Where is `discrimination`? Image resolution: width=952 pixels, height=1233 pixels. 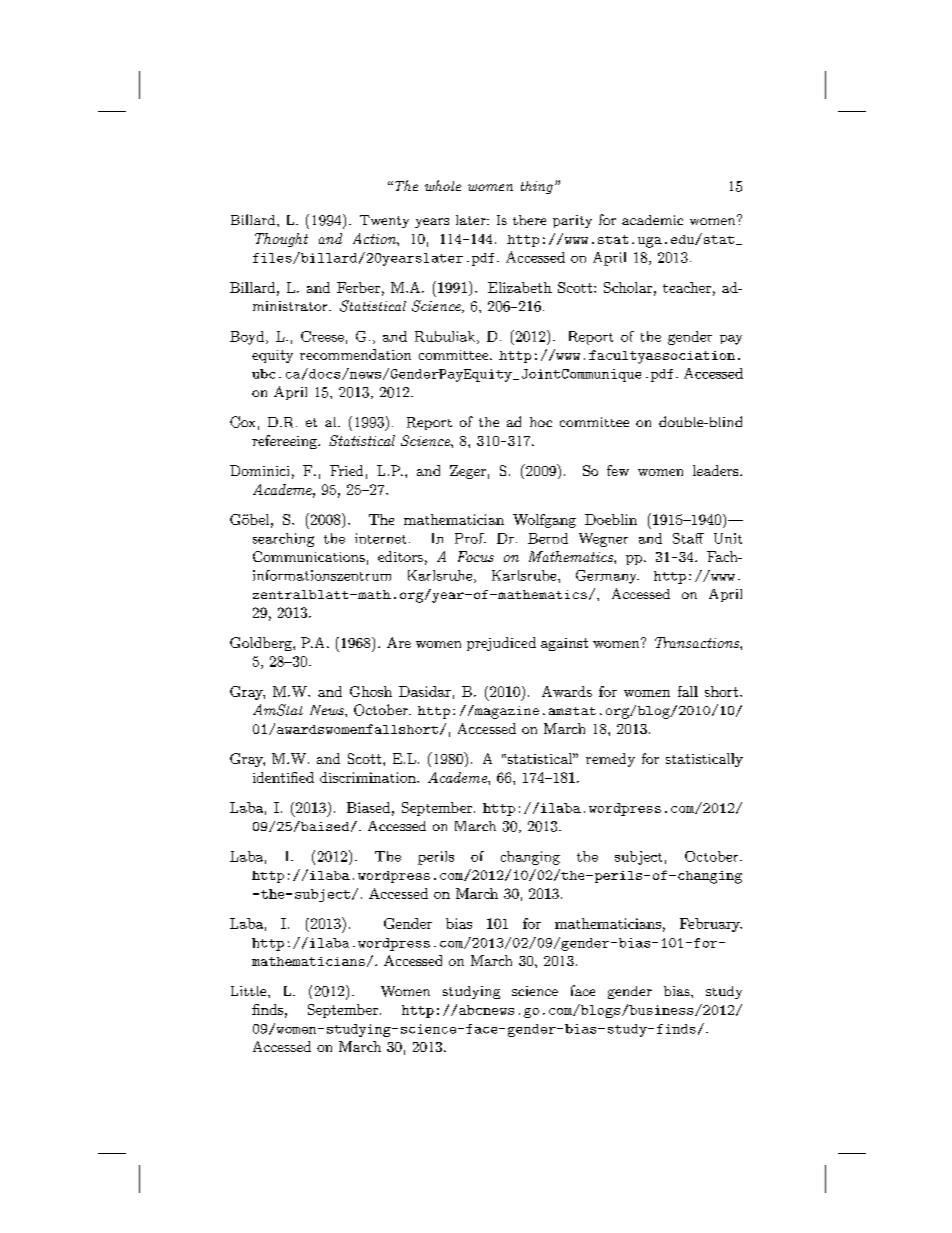
discrimination is located at coordinates (369, 777).
